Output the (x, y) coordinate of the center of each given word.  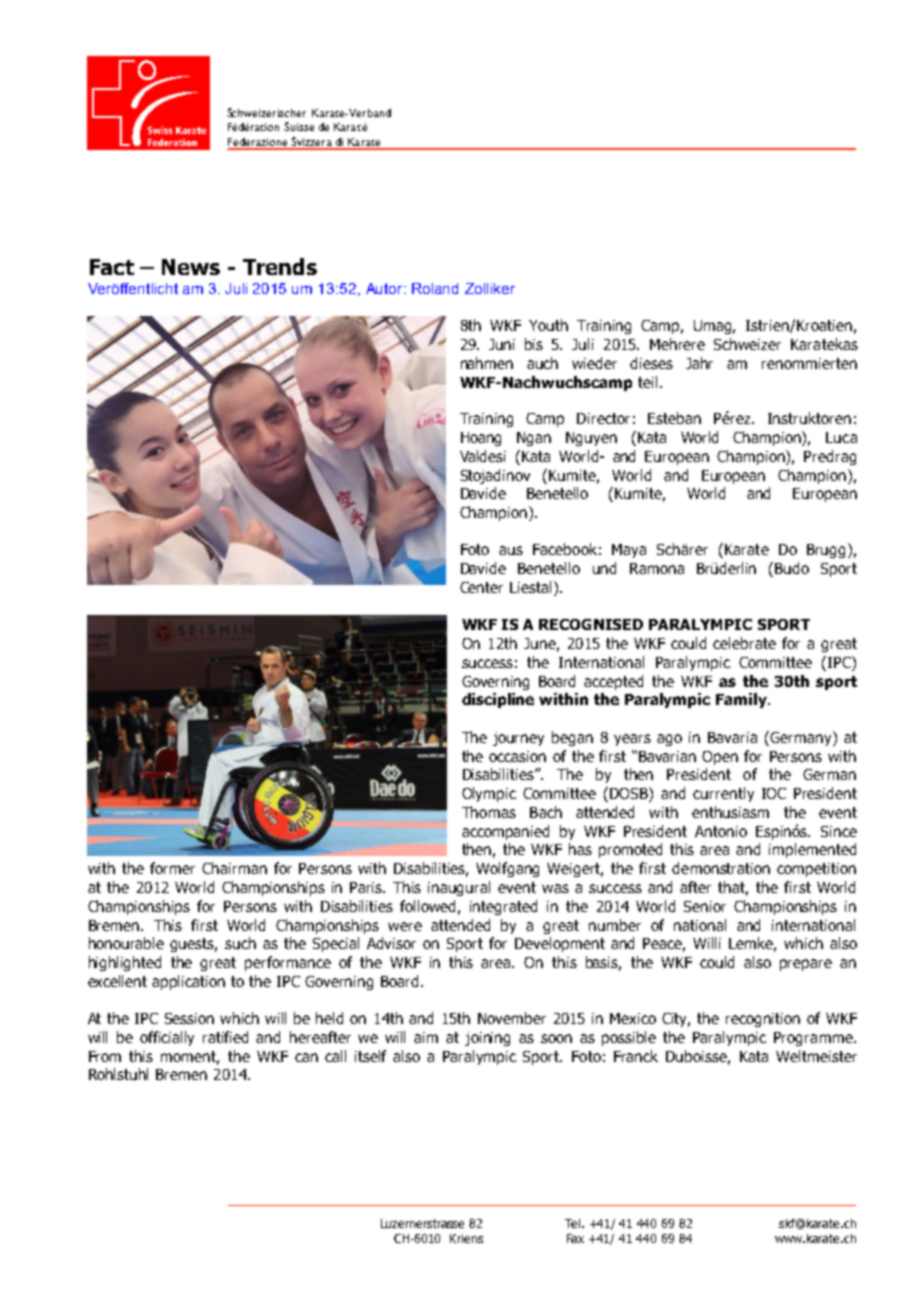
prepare (806, 965)
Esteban (674, 418)
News (191, 267)
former (172, 868)
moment (190, 1058)
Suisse (299, 126)
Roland (435, 288)
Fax (575, 1238)
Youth (548, 325)
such (240, 943)
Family (742, 700)
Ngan (534, 439)
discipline (498, 700)
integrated (503, 907)
